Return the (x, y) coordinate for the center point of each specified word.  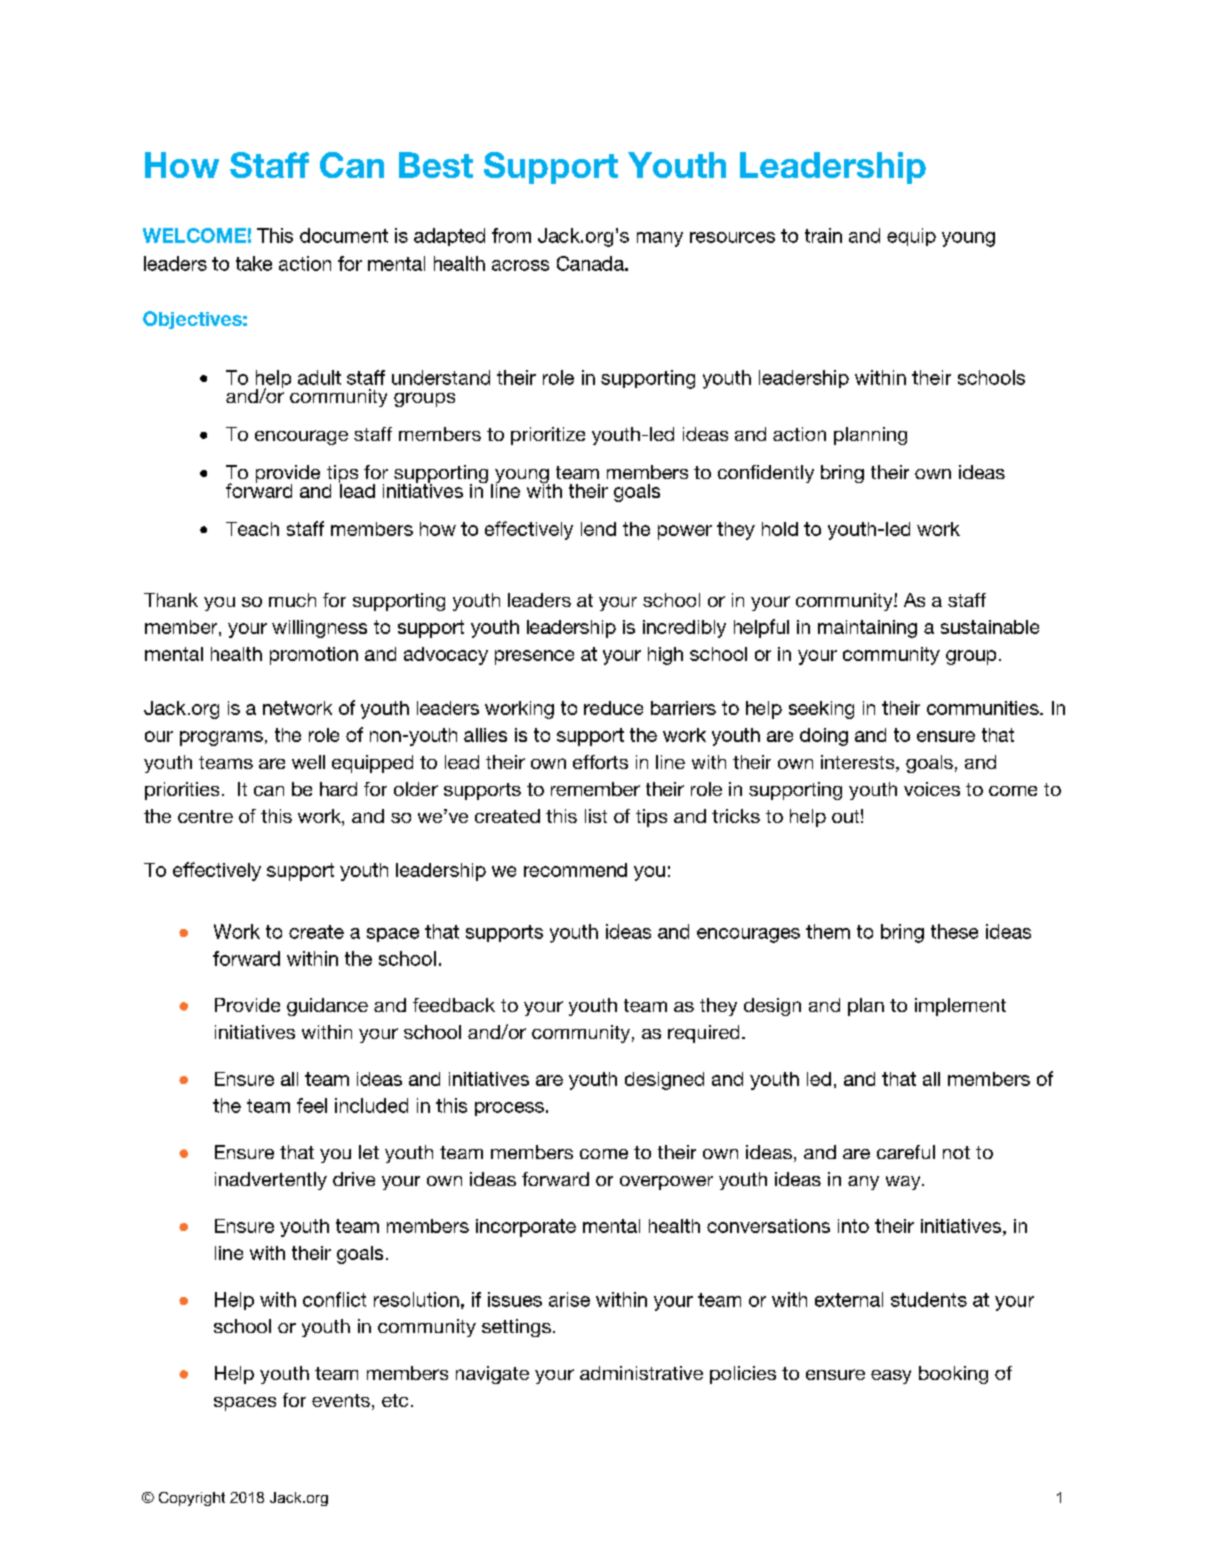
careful (906, 1152)
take (254, 263)
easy (891, 1377)
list (596, 816)
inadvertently (271, 1181)
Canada (591, 263)
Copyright (192, 1499)
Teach (252, 529)
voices (932, 789)
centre (205, 816)
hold (780, 529)
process (509, 1109)
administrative (641, 1373)
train (823, 235)
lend (598, 529)
